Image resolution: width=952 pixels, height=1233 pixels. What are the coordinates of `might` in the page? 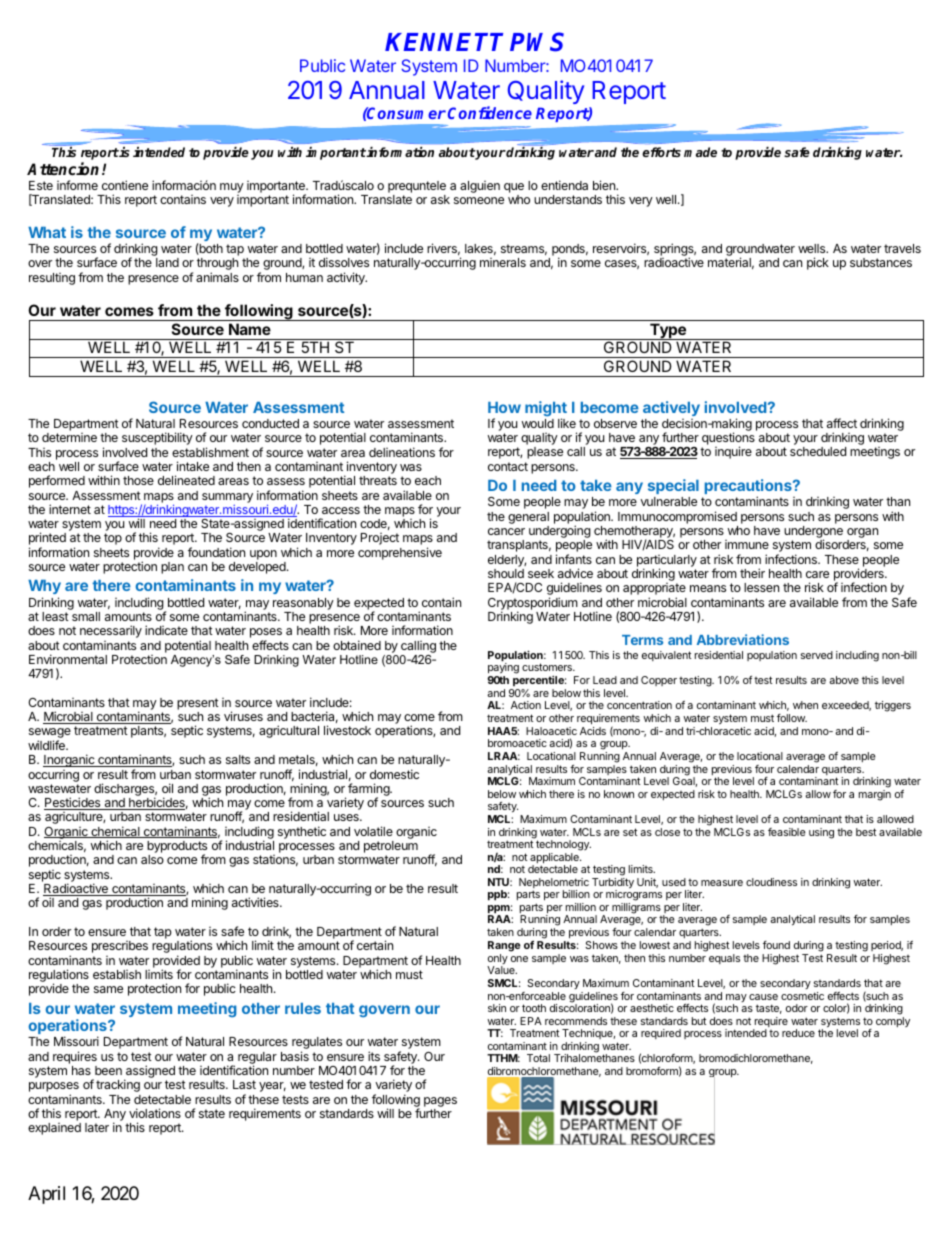 It's located at (546, 410).
